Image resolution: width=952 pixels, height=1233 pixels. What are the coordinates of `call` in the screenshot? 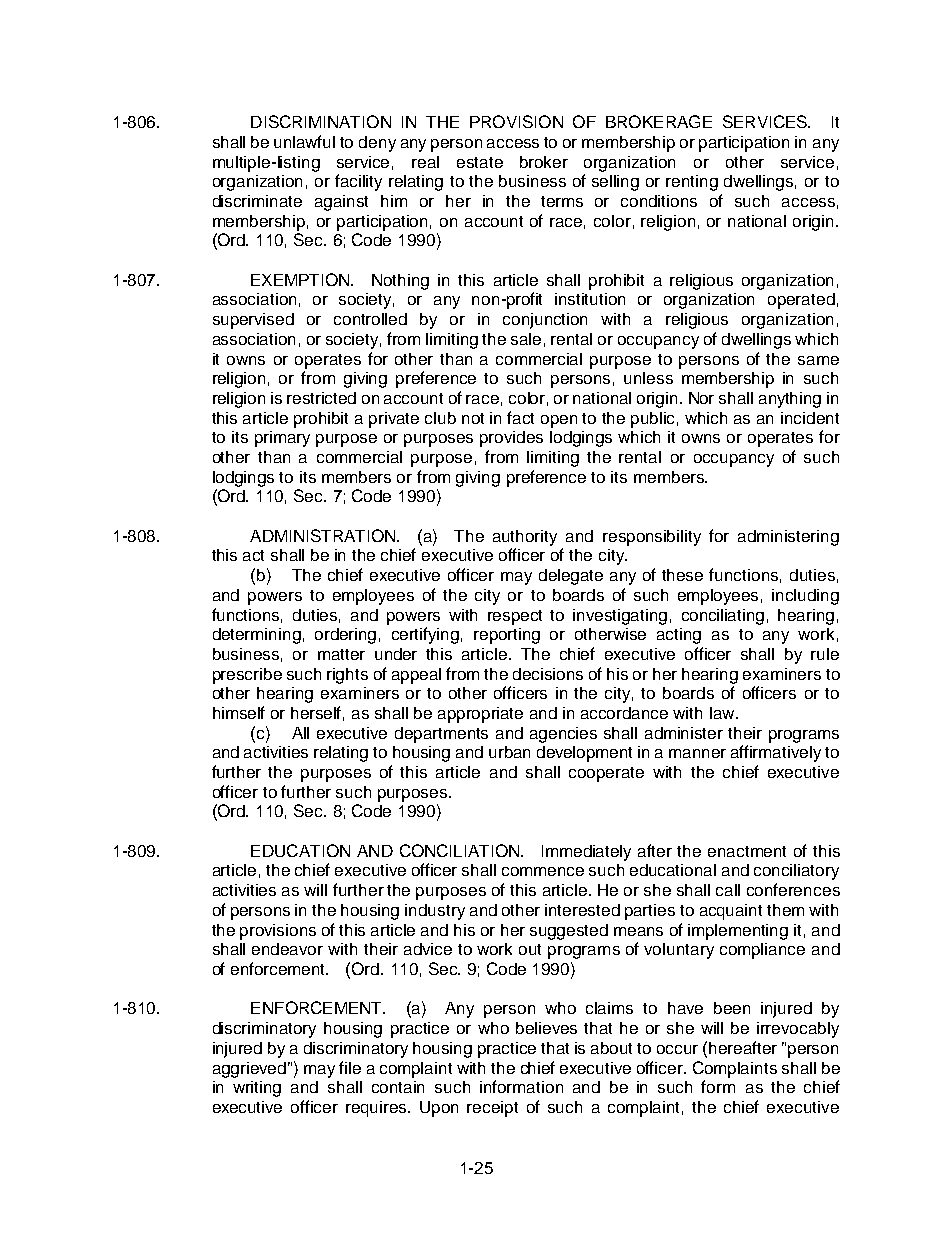 It's located at (728, 890).
